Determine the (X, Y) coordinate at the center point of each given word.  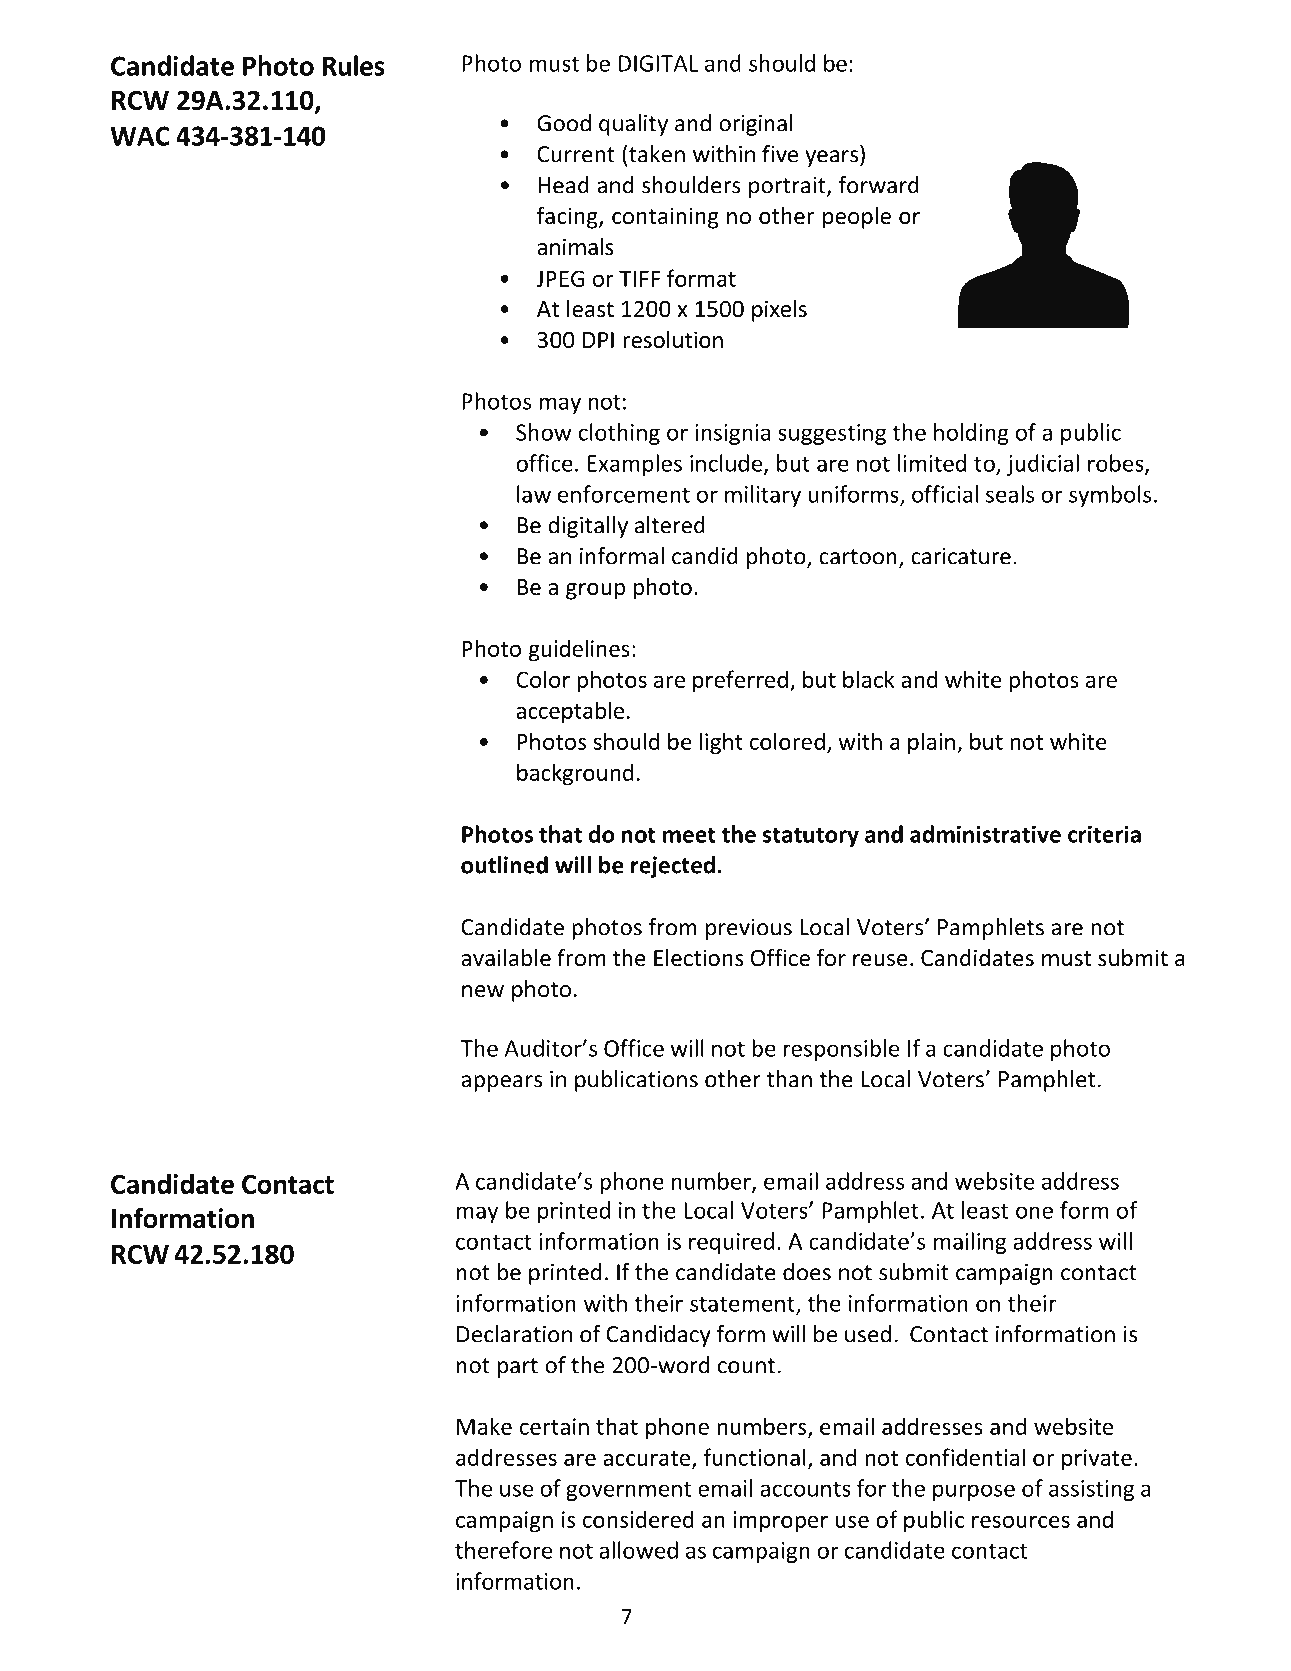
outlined (504, 865)
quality (633, 125)
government (628, 1491)
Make (484, 1426)
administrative (985, 834)
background (575, 774)
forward (878, 185)
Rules (353, 65)
